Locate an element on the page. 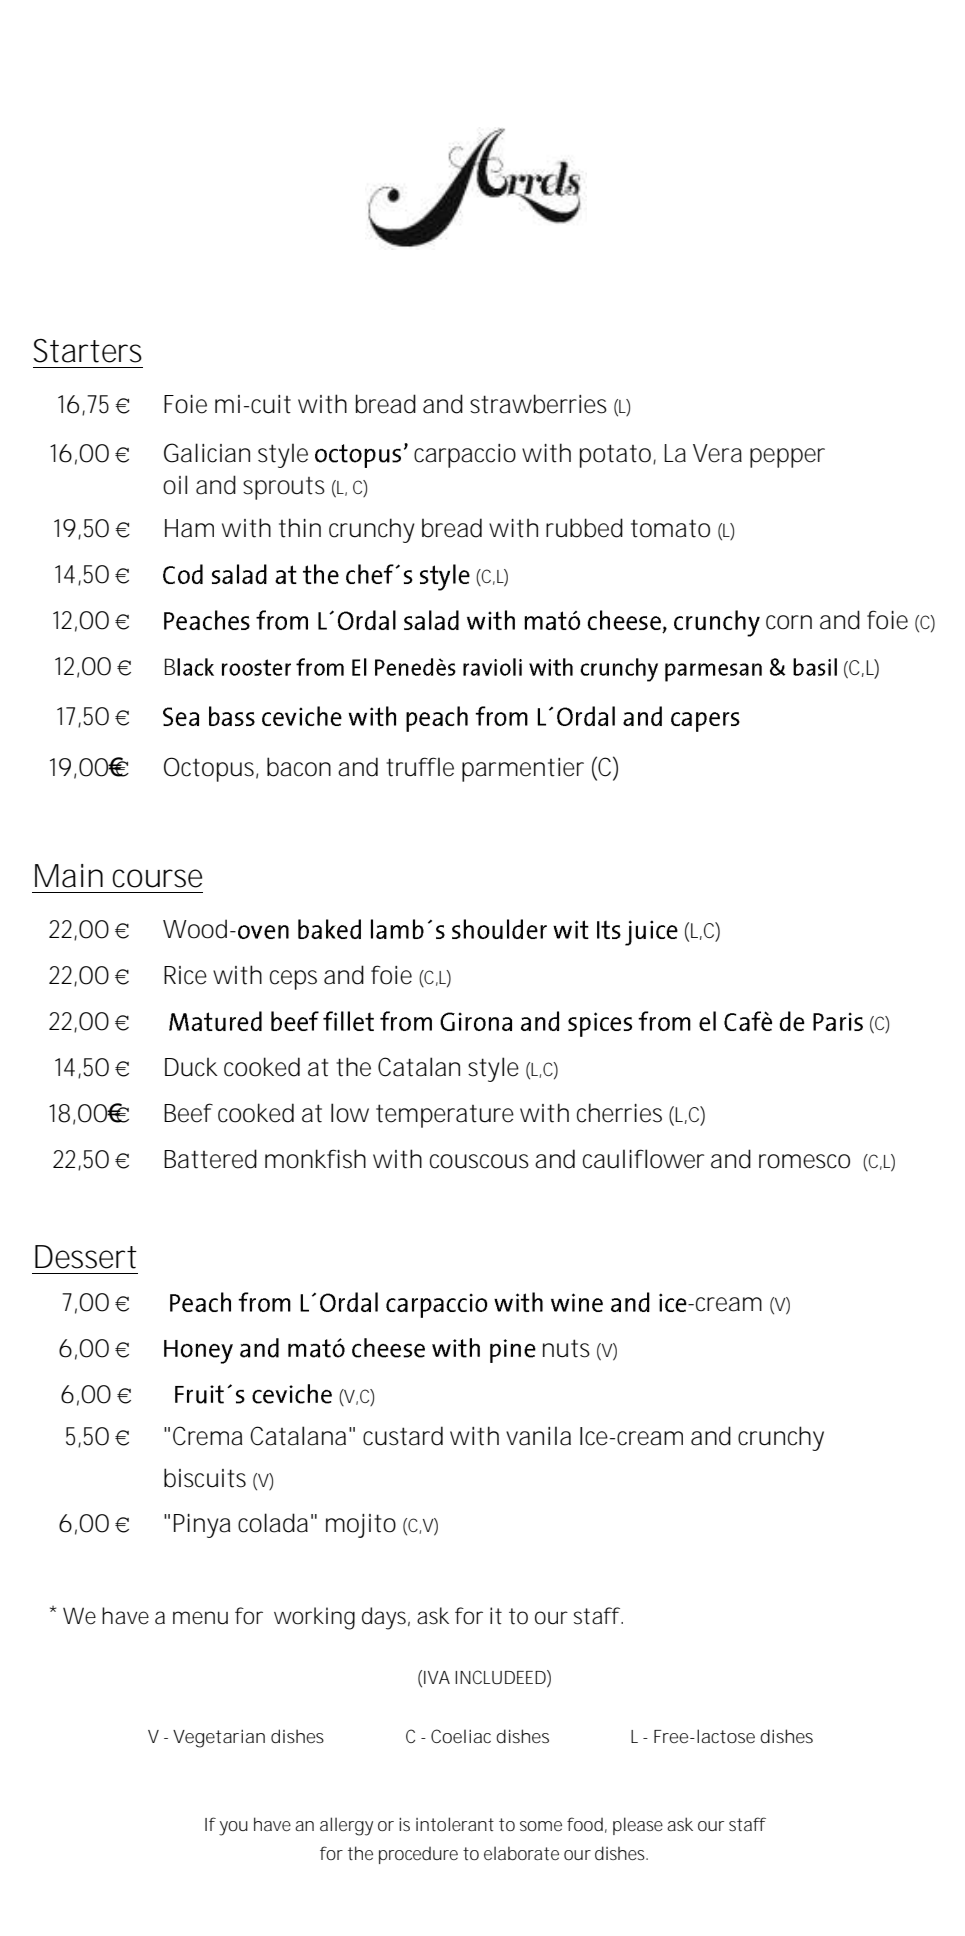 The height and width of the document is (1936, 965). Beef is located at coordinates (188, 1113).
